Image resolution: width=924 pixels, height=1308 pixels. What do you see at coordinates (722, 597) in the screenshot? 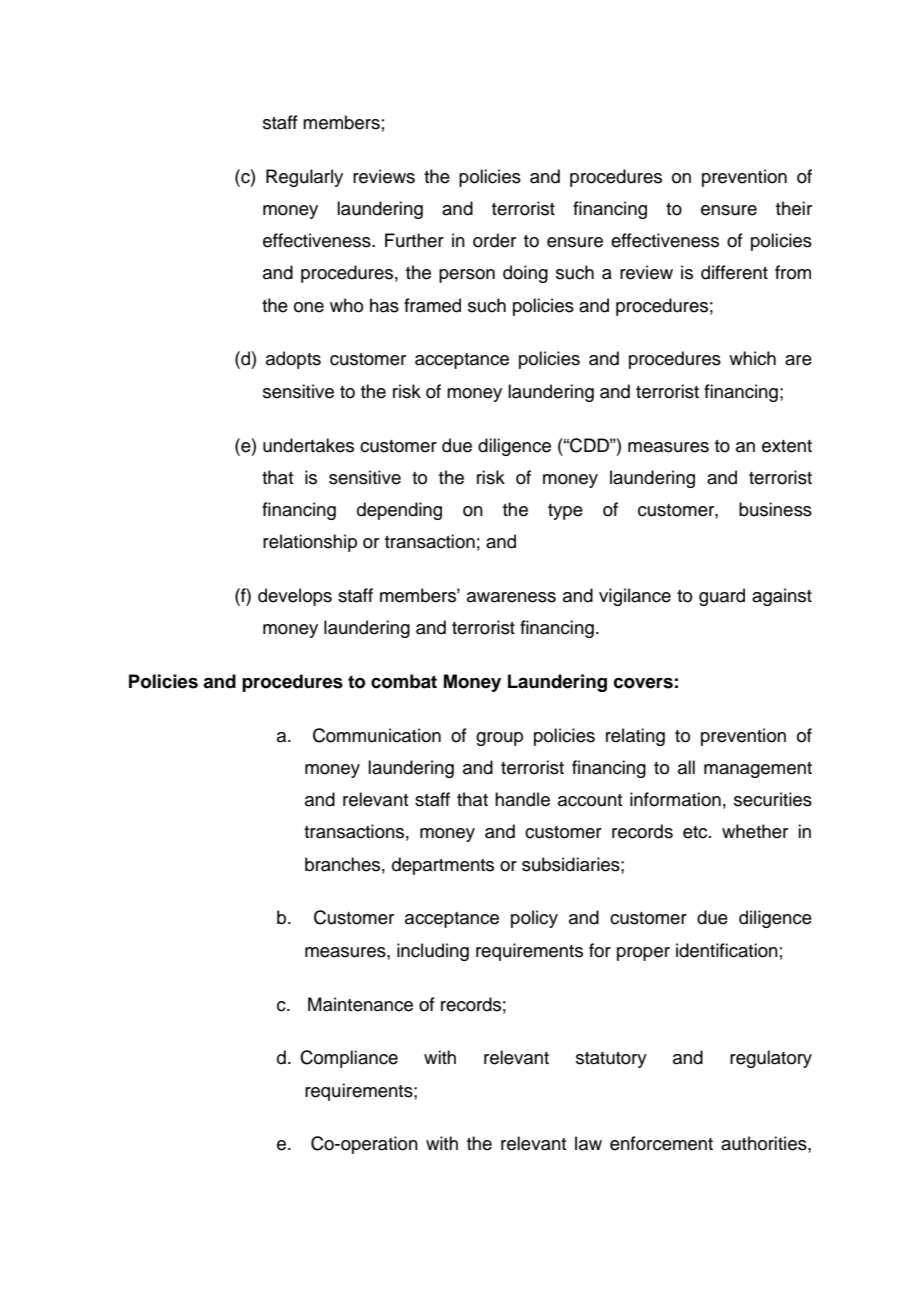
I see `guard` at bounding box center [722, 597].
